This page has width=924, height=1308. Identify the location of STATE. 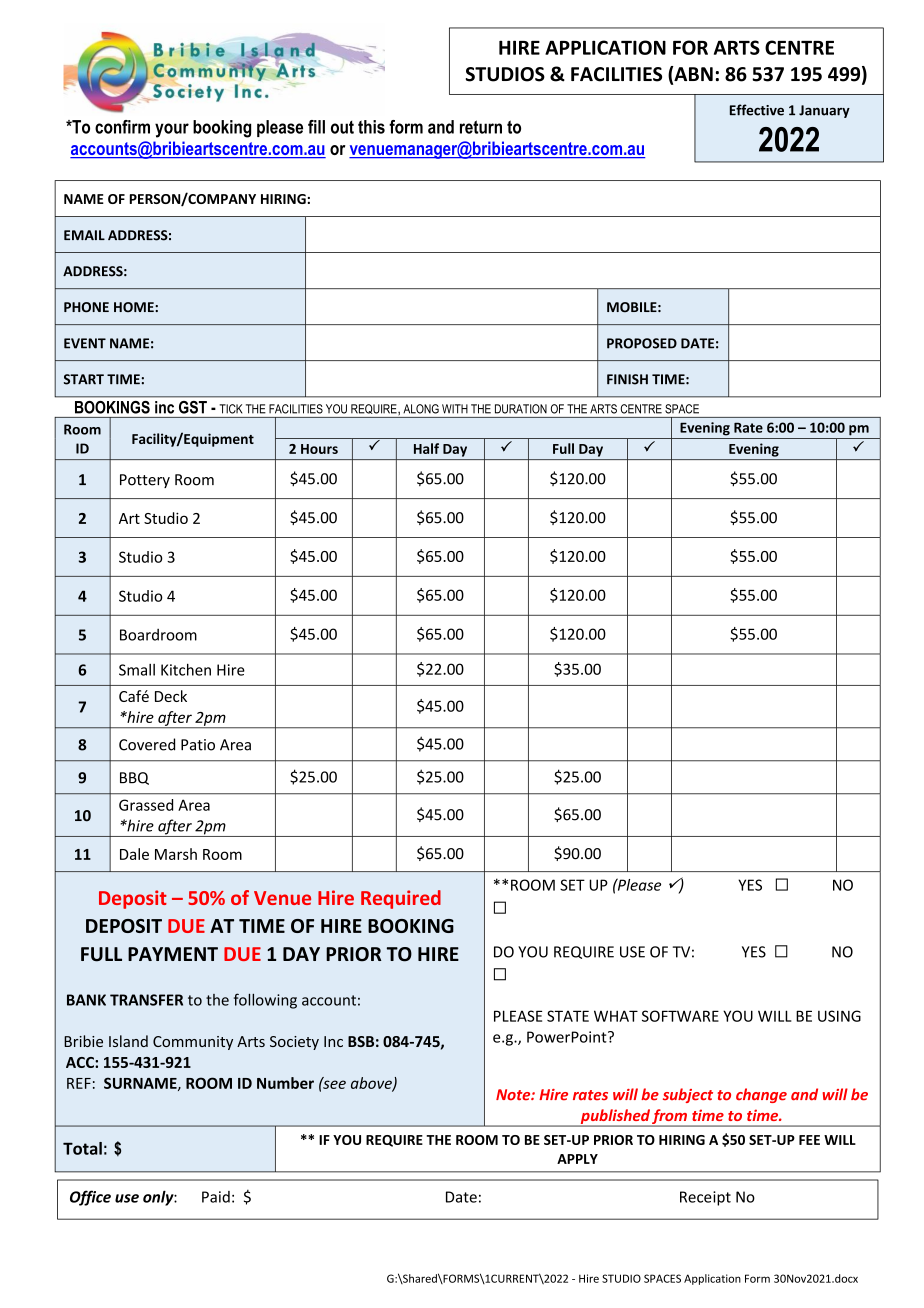
(568, 1016).
